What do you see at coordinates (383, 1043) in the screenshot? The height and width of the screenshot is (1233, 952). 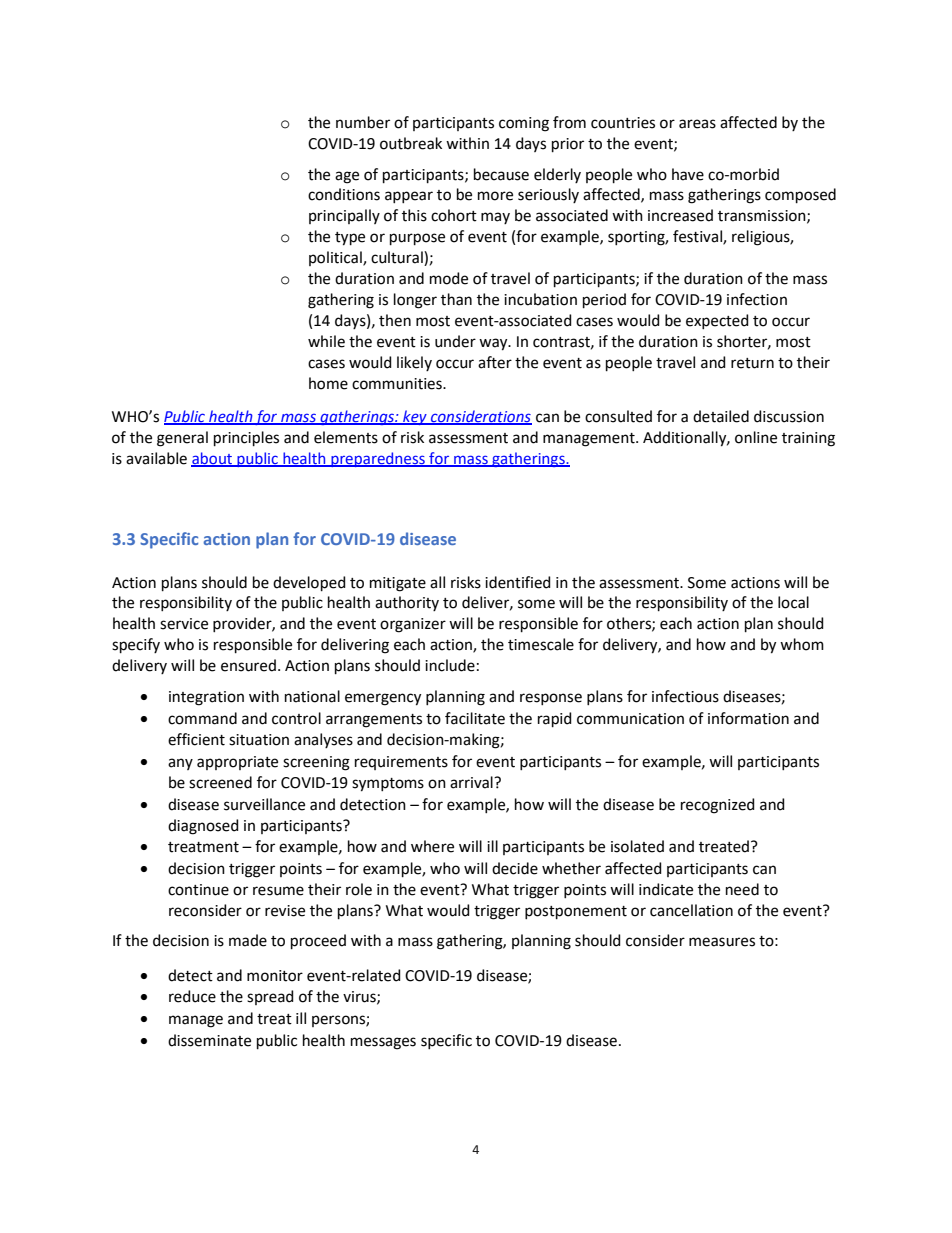 I see `messages` at bounding box center [383, 1043].
